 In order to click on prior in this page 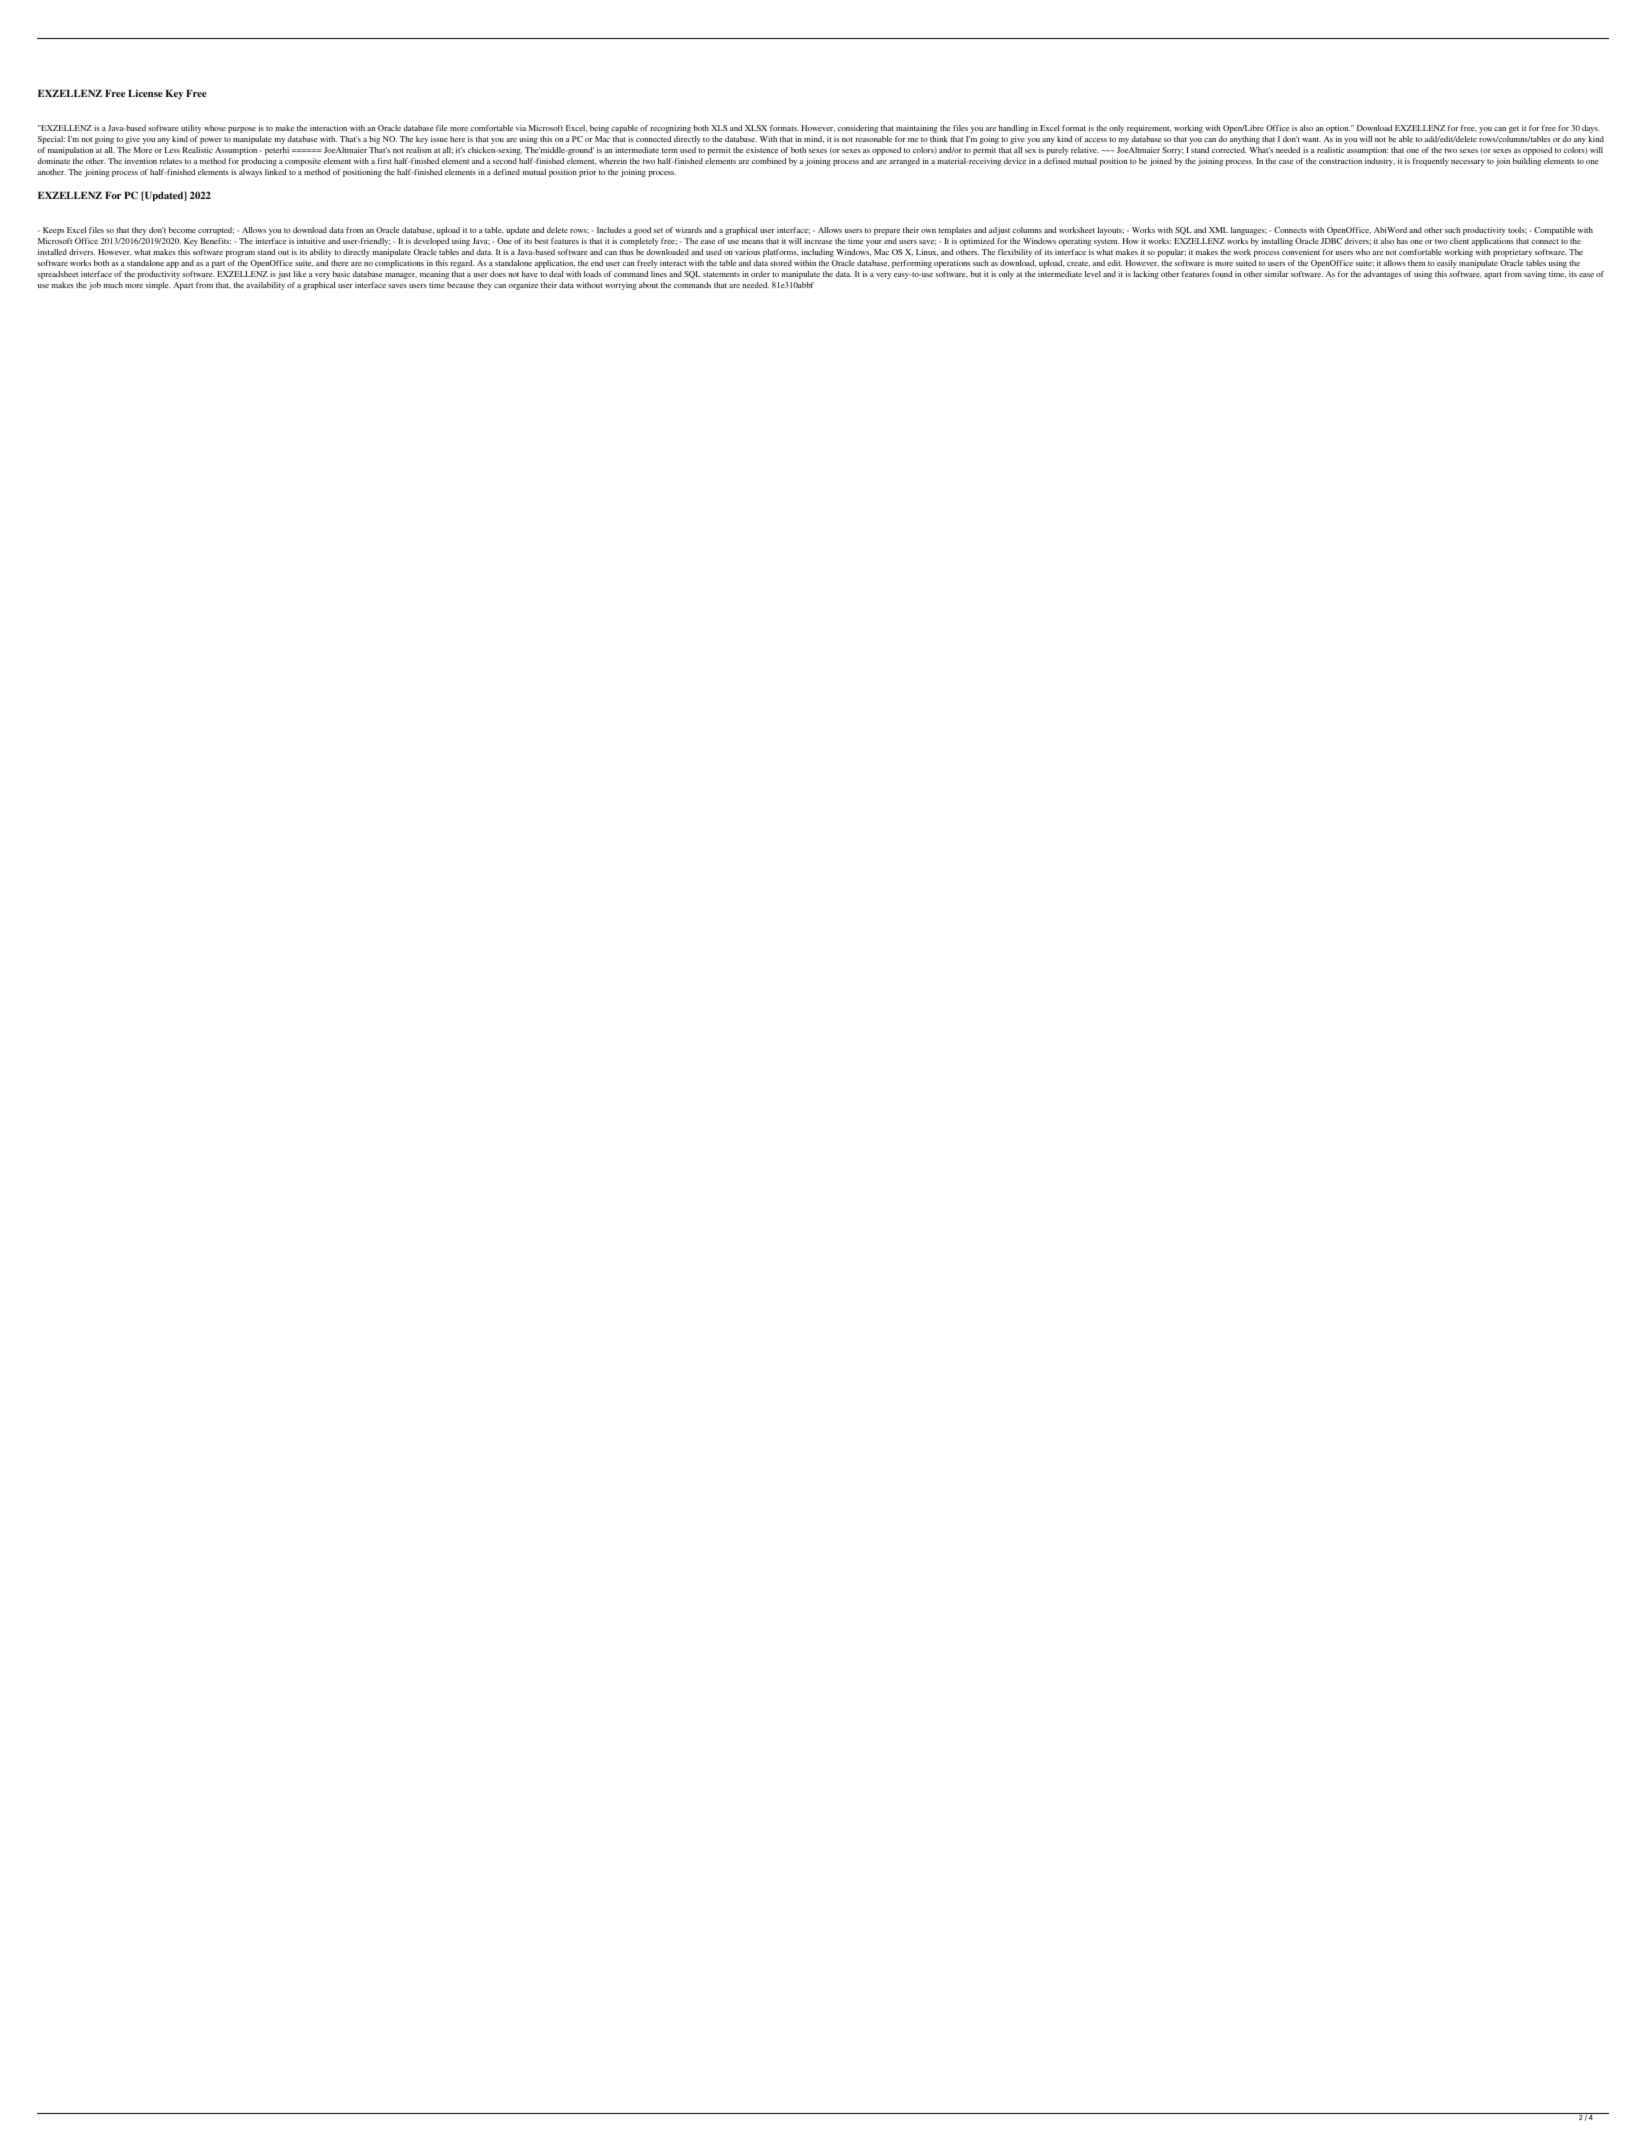, I will do `click(587, 173)`.
